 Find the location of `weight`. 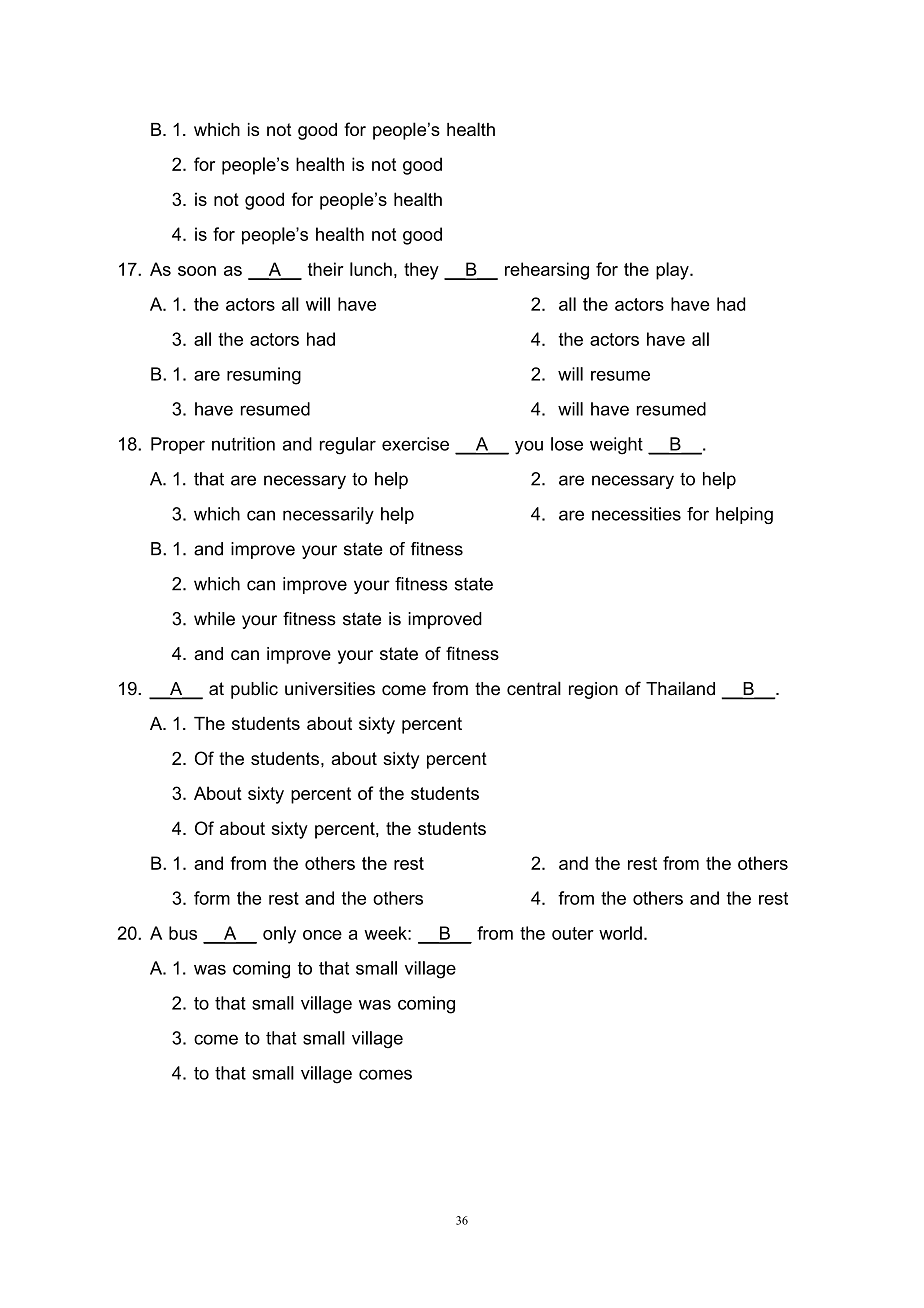

weight is located at coordinates (616, 446).
